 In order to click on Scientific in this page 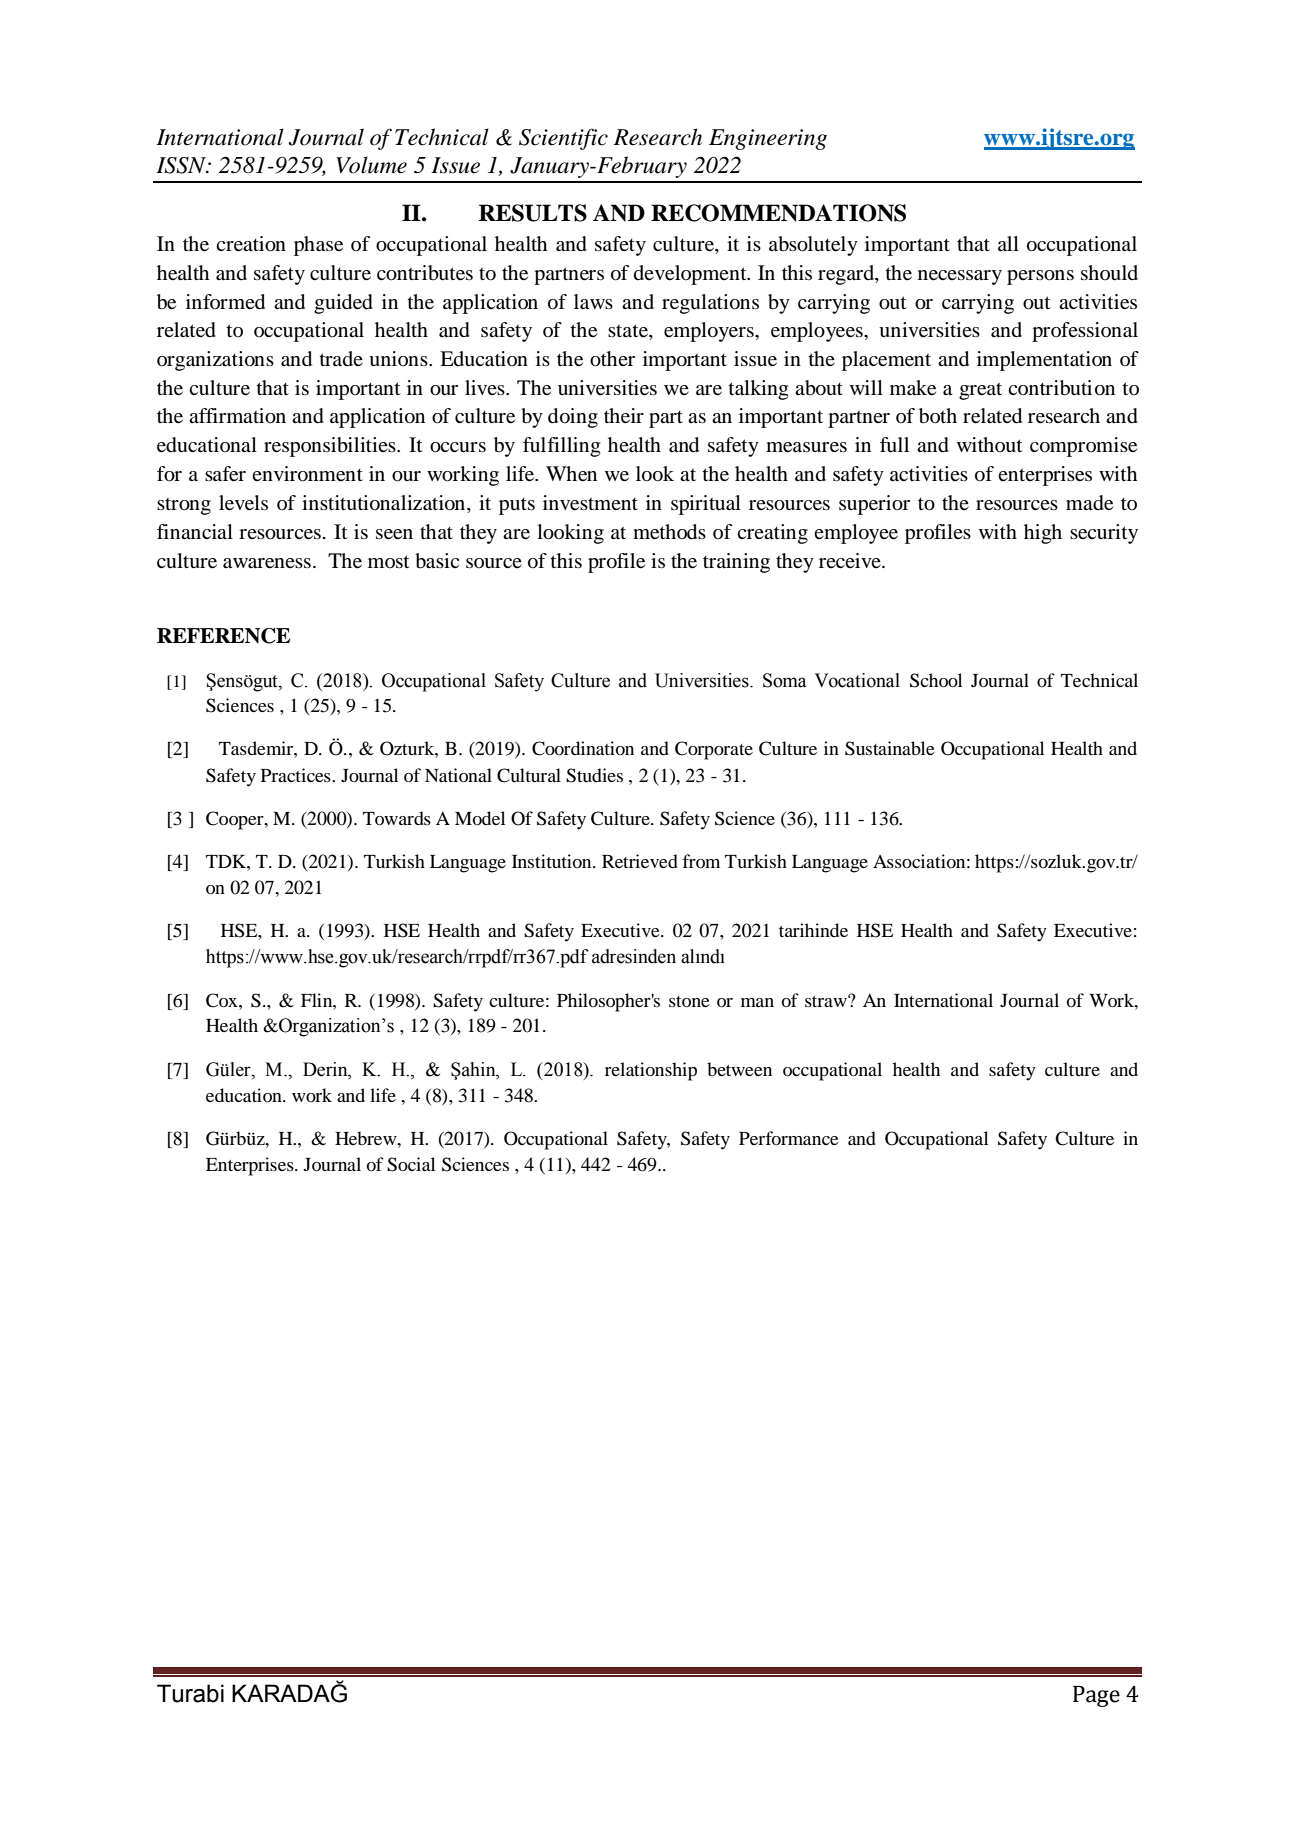, I will do `click(563, 139)`.
